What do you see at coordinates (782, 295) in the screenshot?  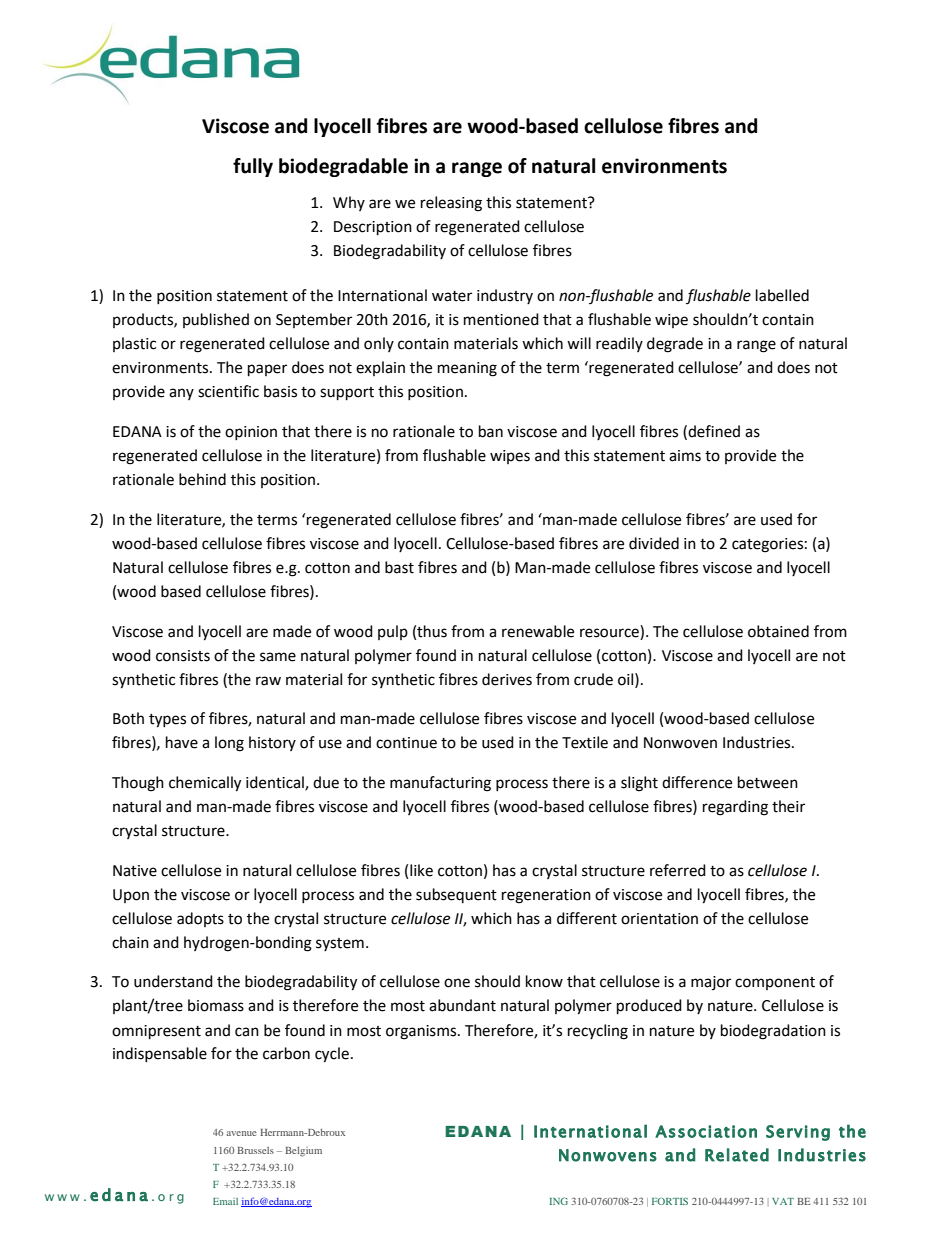 I see `labelled` at bounding box center [782, 295].
